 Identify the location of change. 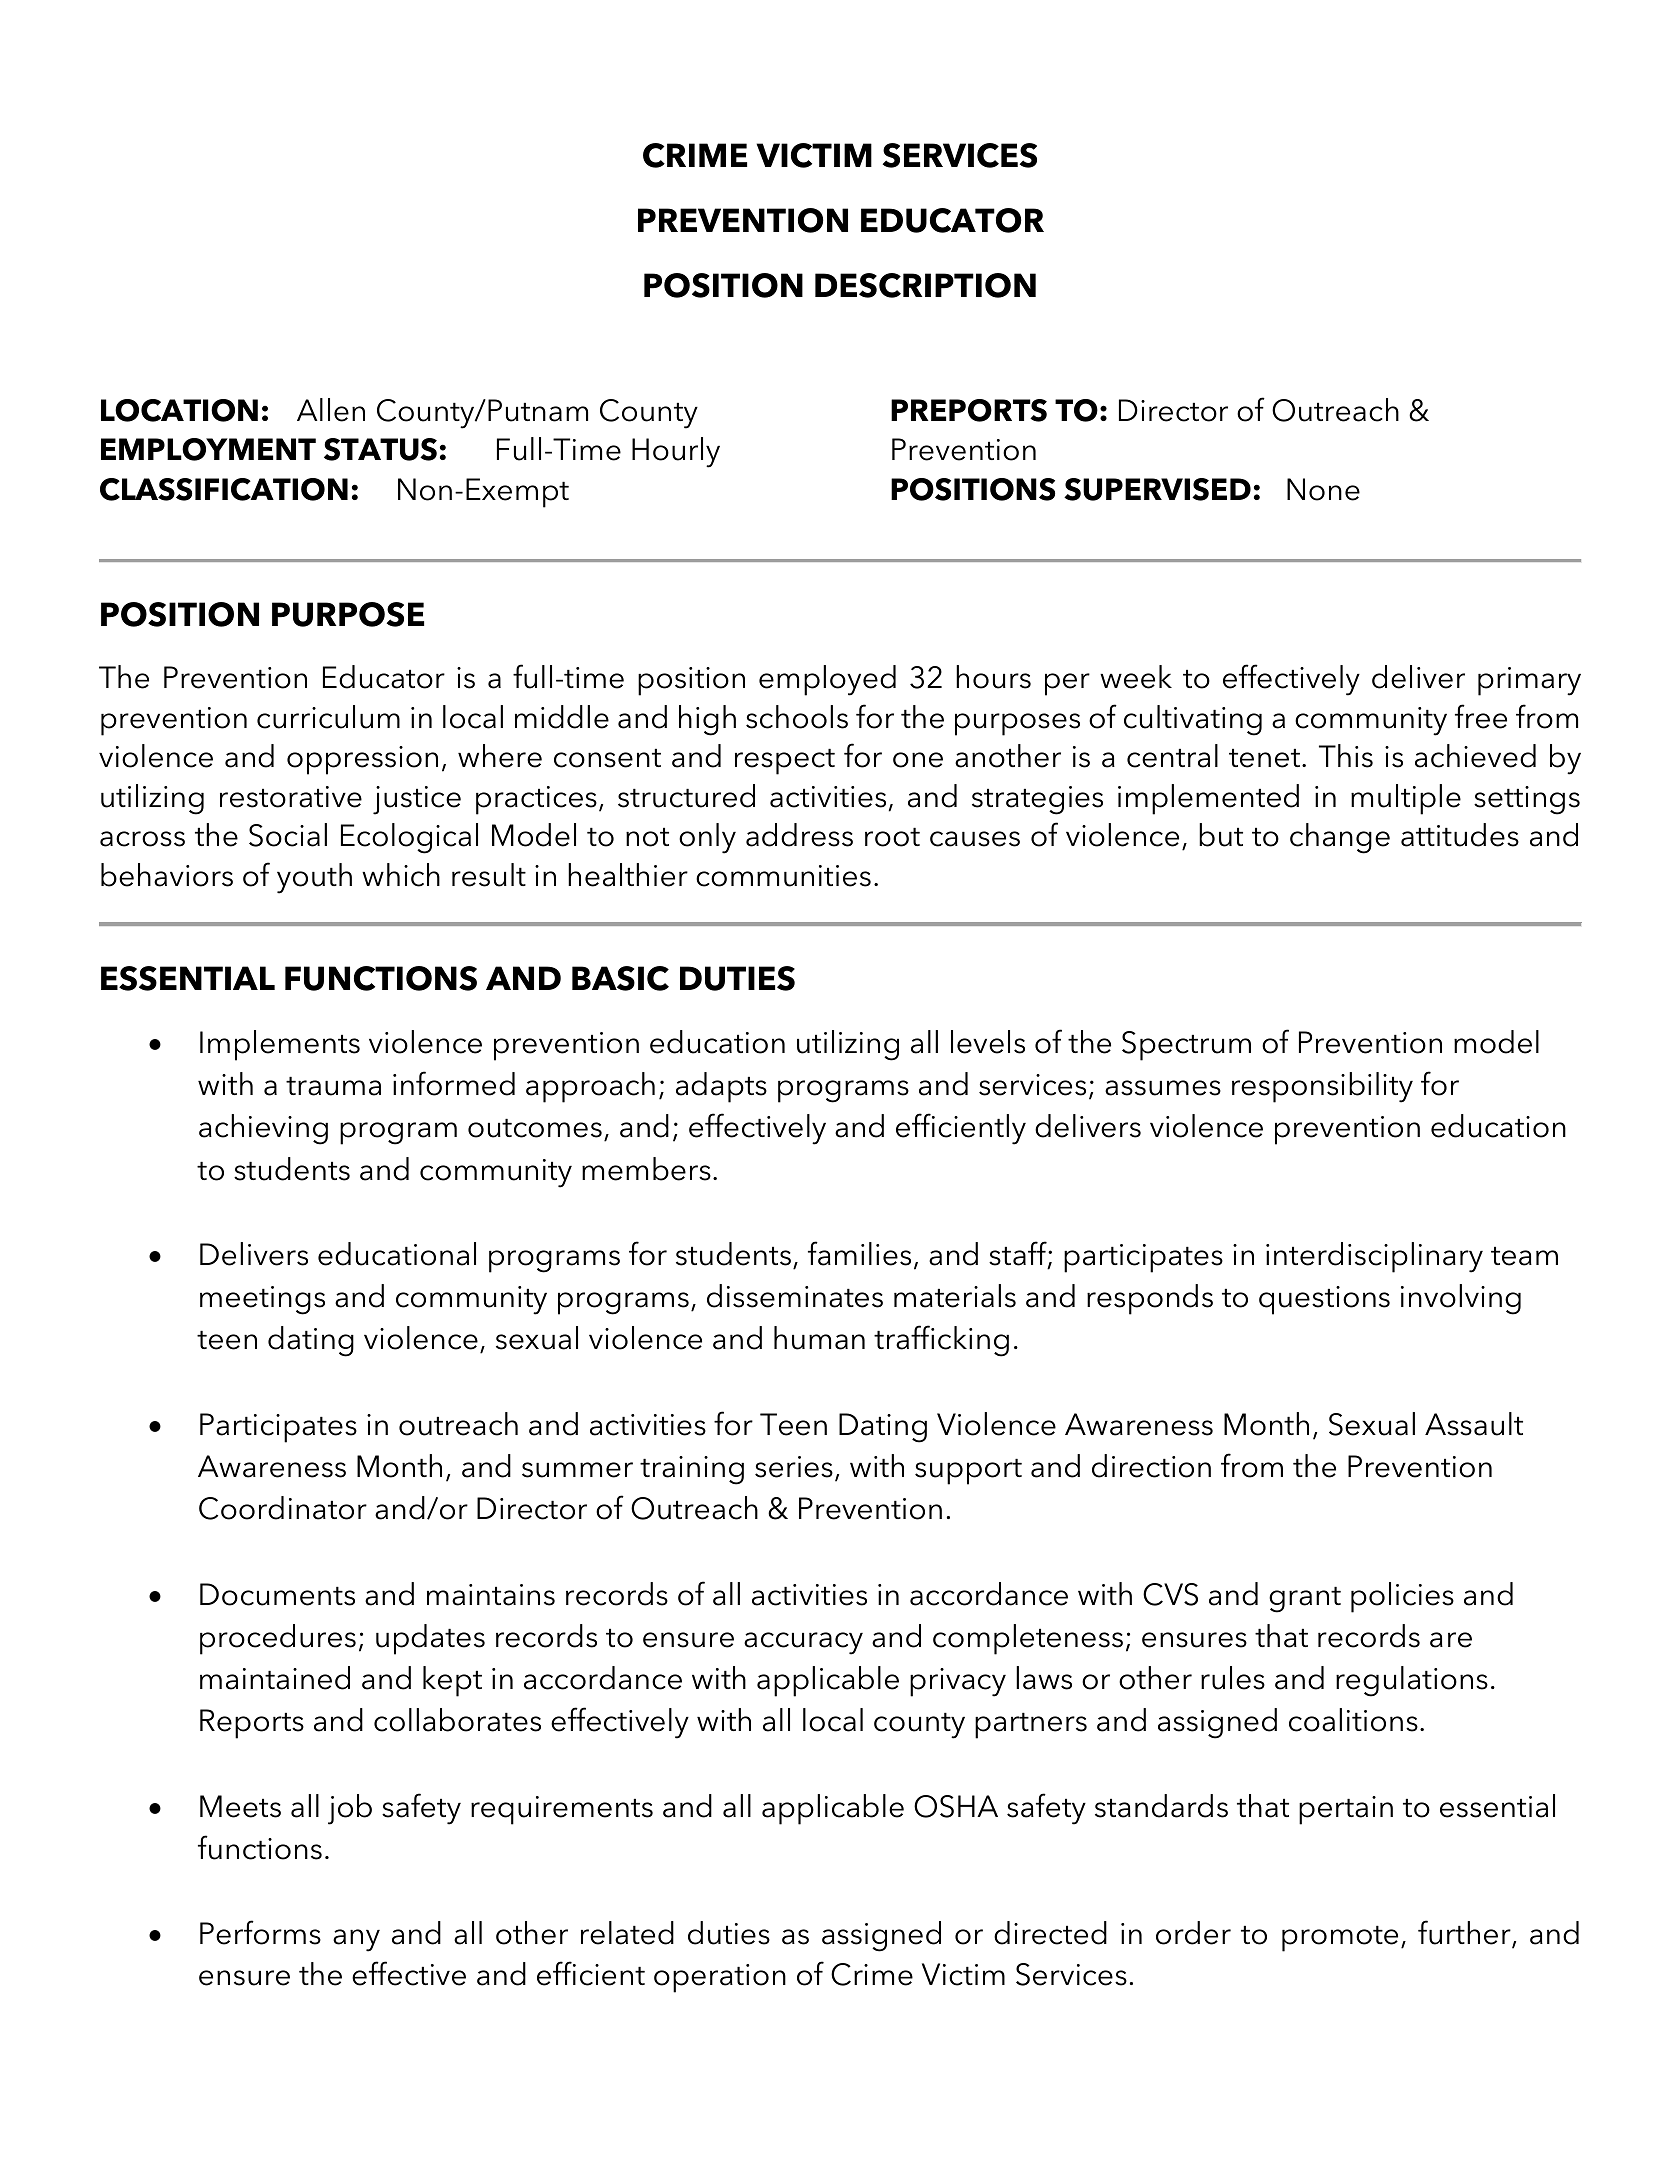
(1340, 838).
